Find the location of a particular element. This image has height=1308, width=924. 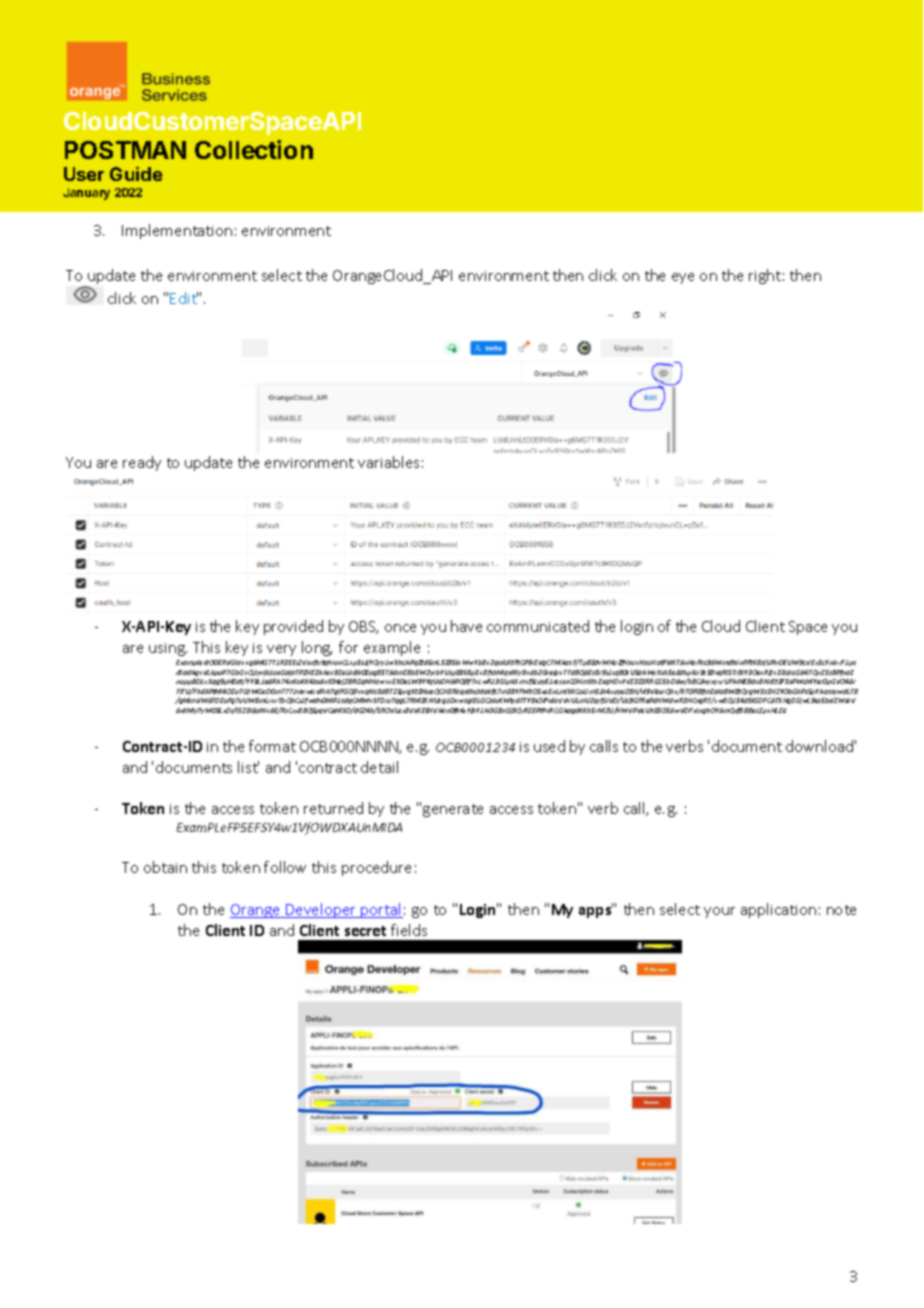

right is located at coordinates (765, 276).
